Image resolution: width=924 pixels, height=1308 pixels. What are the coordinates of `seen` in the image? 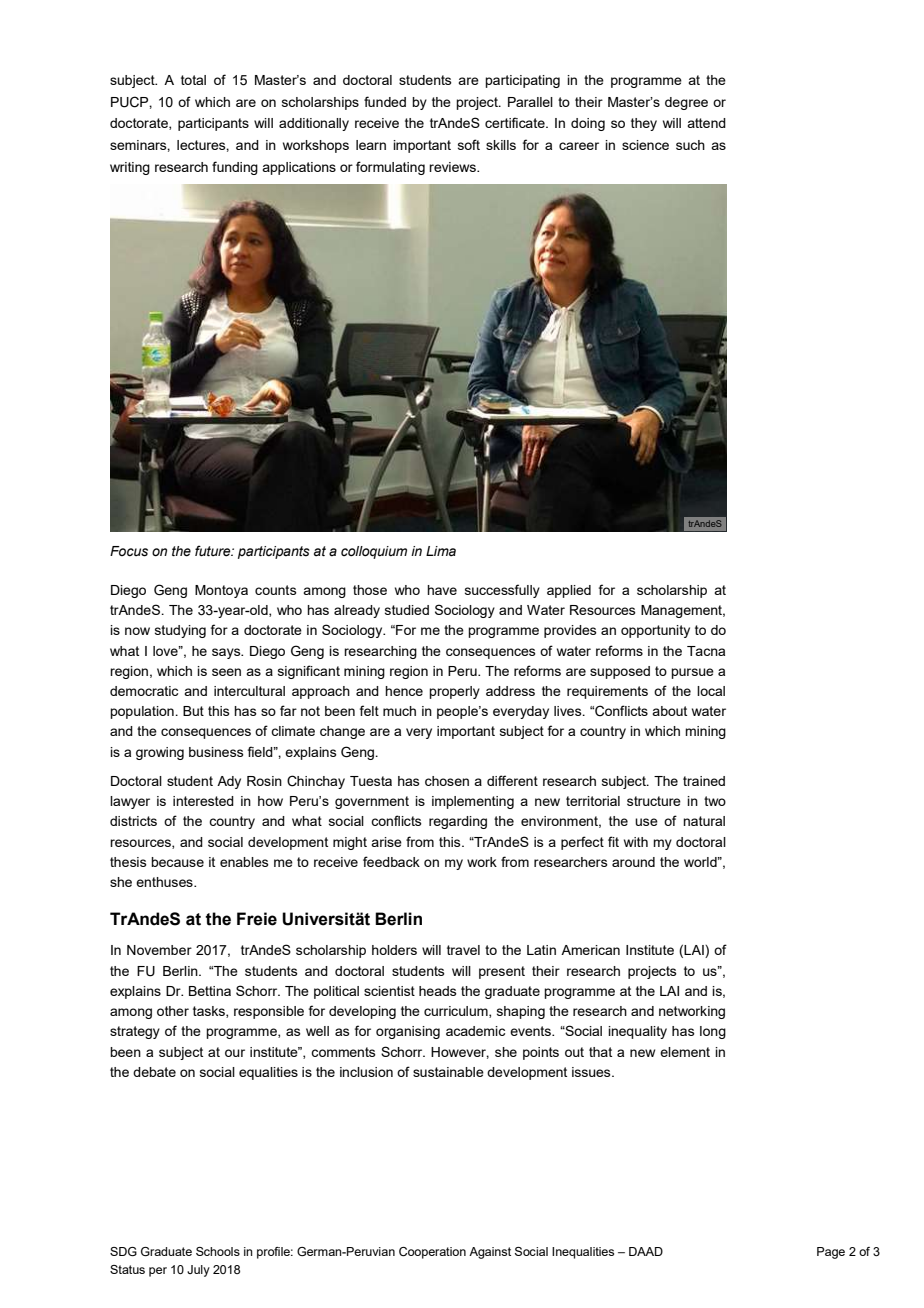 It's located at (226, 672).
